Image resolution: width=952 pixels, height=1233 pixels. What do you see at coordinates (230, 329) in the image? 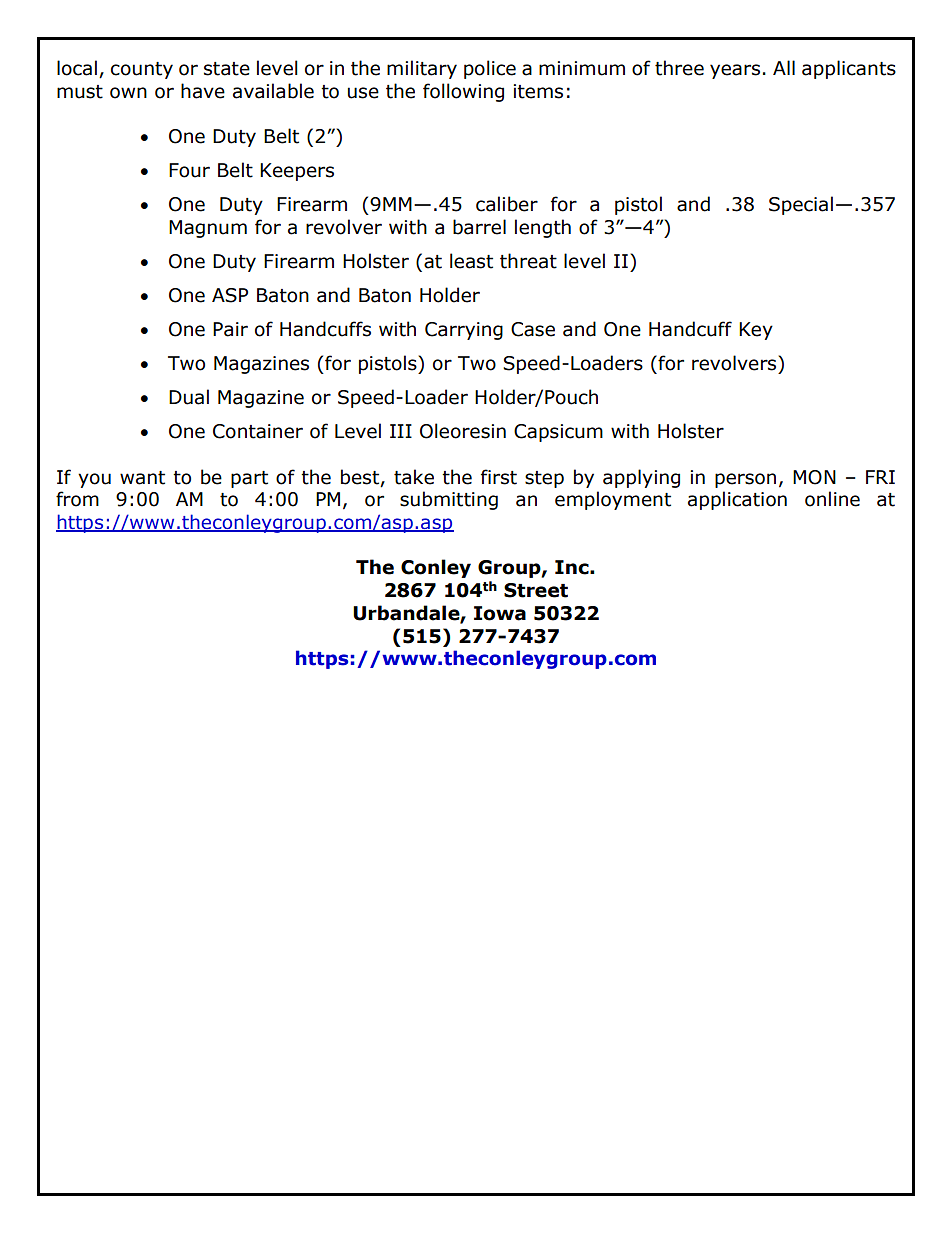
I see `Pair` at bounding box center [230, 329].
